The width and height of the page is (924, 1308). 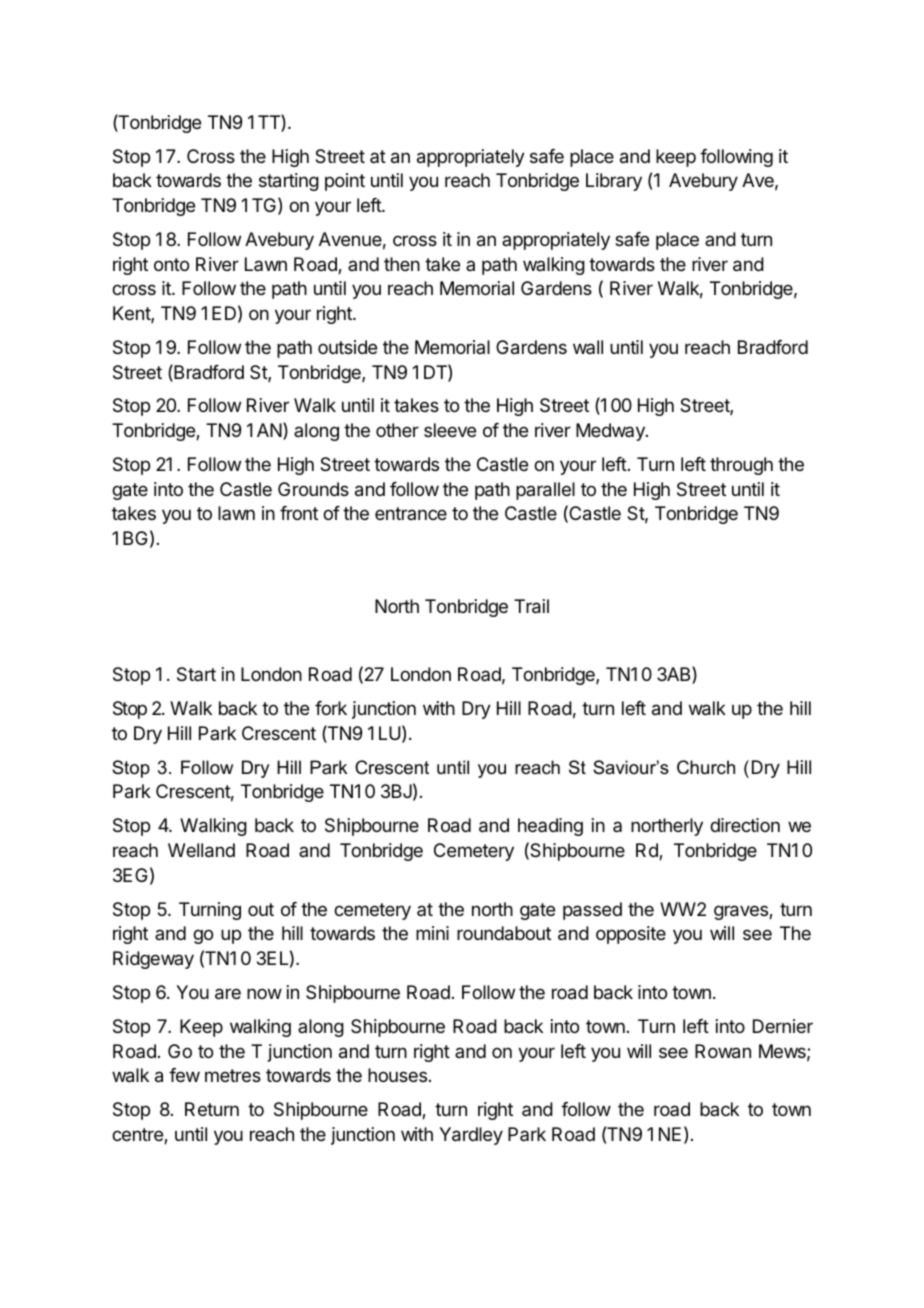 I want to click on Library, so click(x=614, y=182).
